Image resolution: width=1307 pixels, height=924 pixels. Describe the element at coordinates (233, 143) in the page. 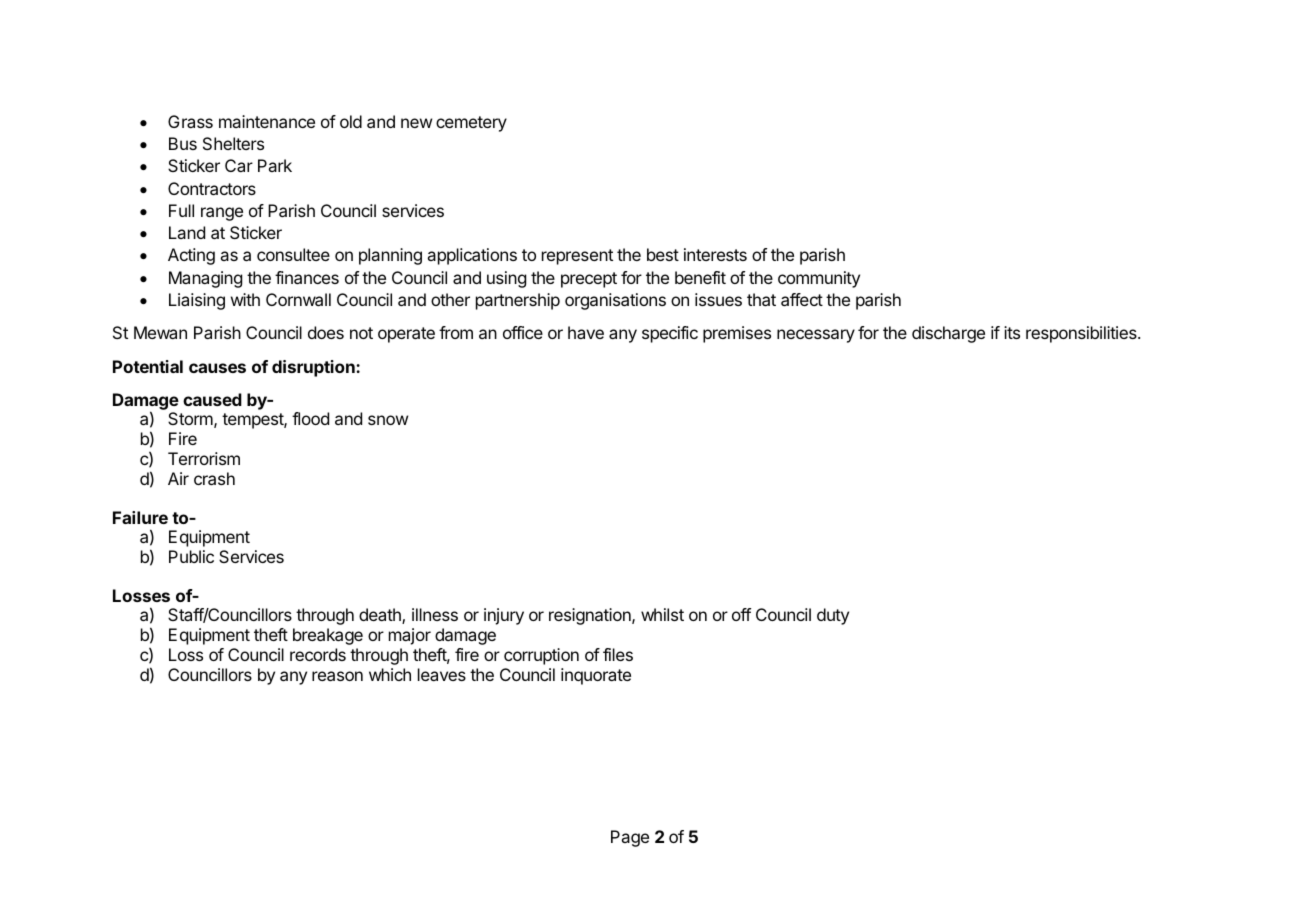

I see `Shelters` at that location.
